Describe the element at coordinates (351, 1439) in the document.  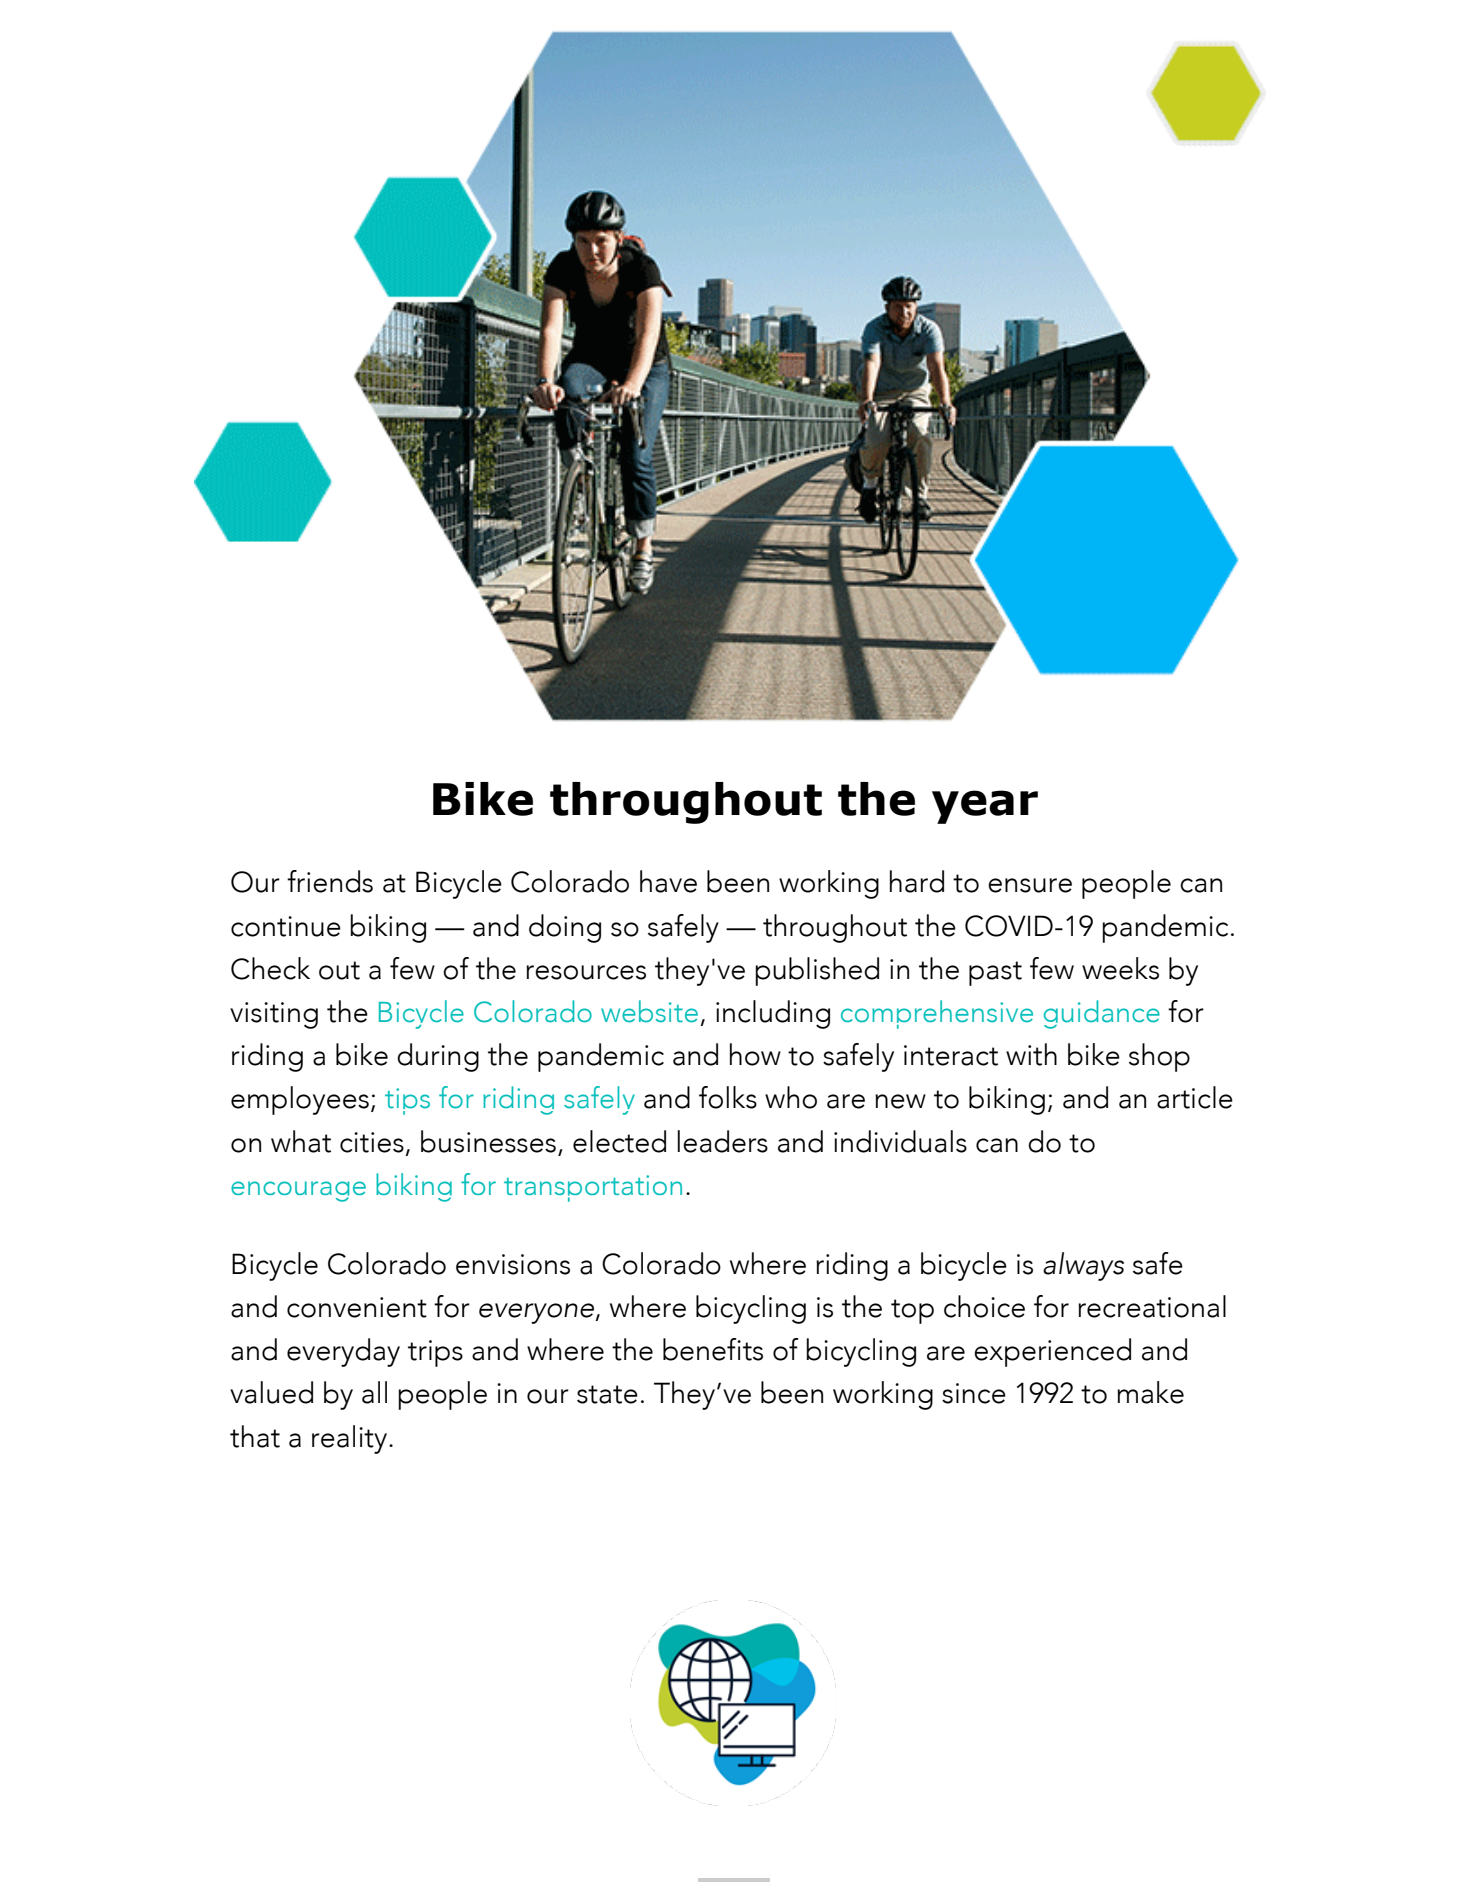
I see `reality` at that location.
